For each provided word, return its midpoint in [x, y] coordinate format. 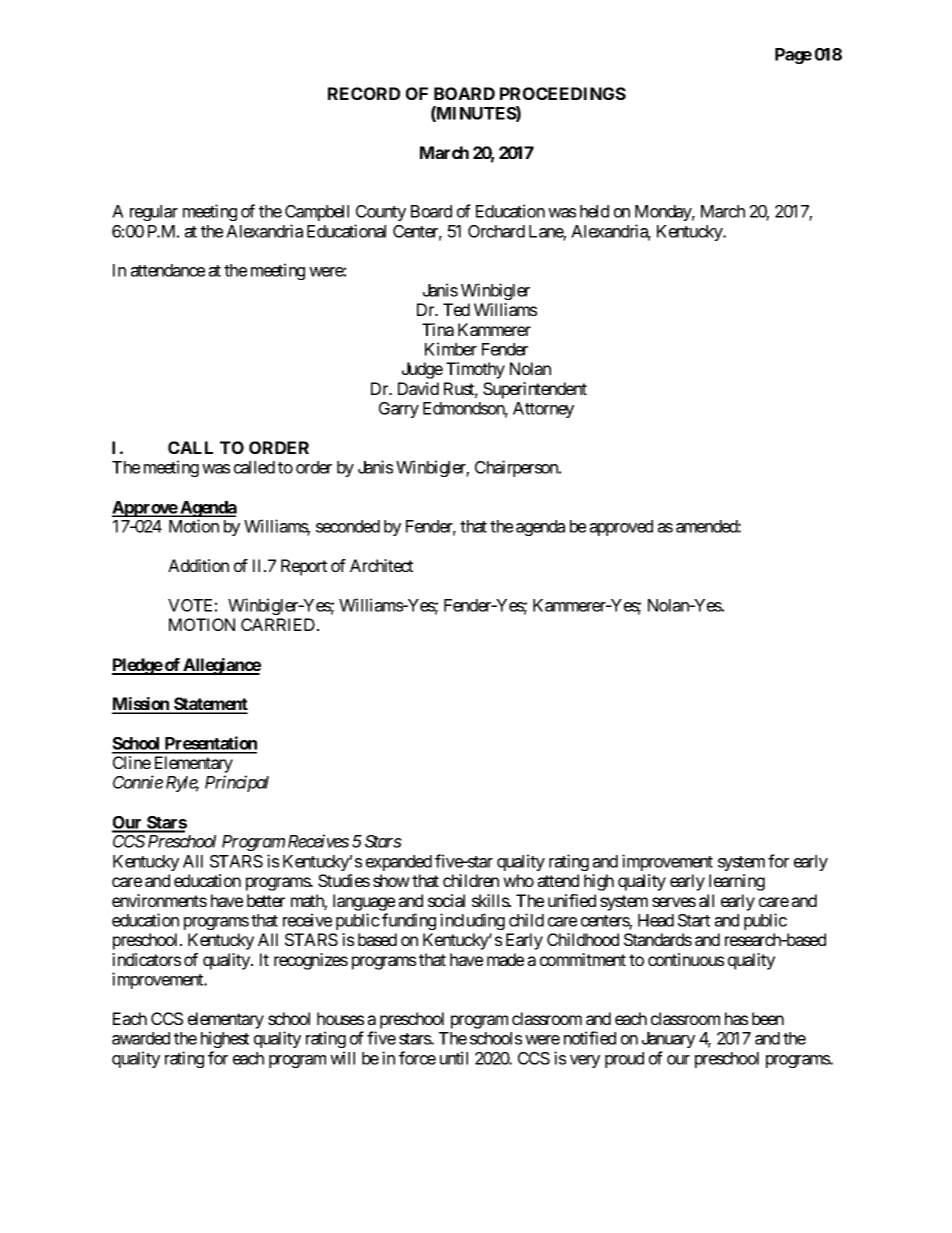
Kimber [451, 349]
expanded [399, 863]
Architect [381, 565]
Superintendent [535, 390]
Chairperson [517, 468]
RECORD [364, 93]
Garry [399, 410]
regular [154, 213]
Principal [237, 783]
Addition [198, 565]
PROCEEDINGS [563, 93]
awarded [141, 1038]
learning [737, 882]
